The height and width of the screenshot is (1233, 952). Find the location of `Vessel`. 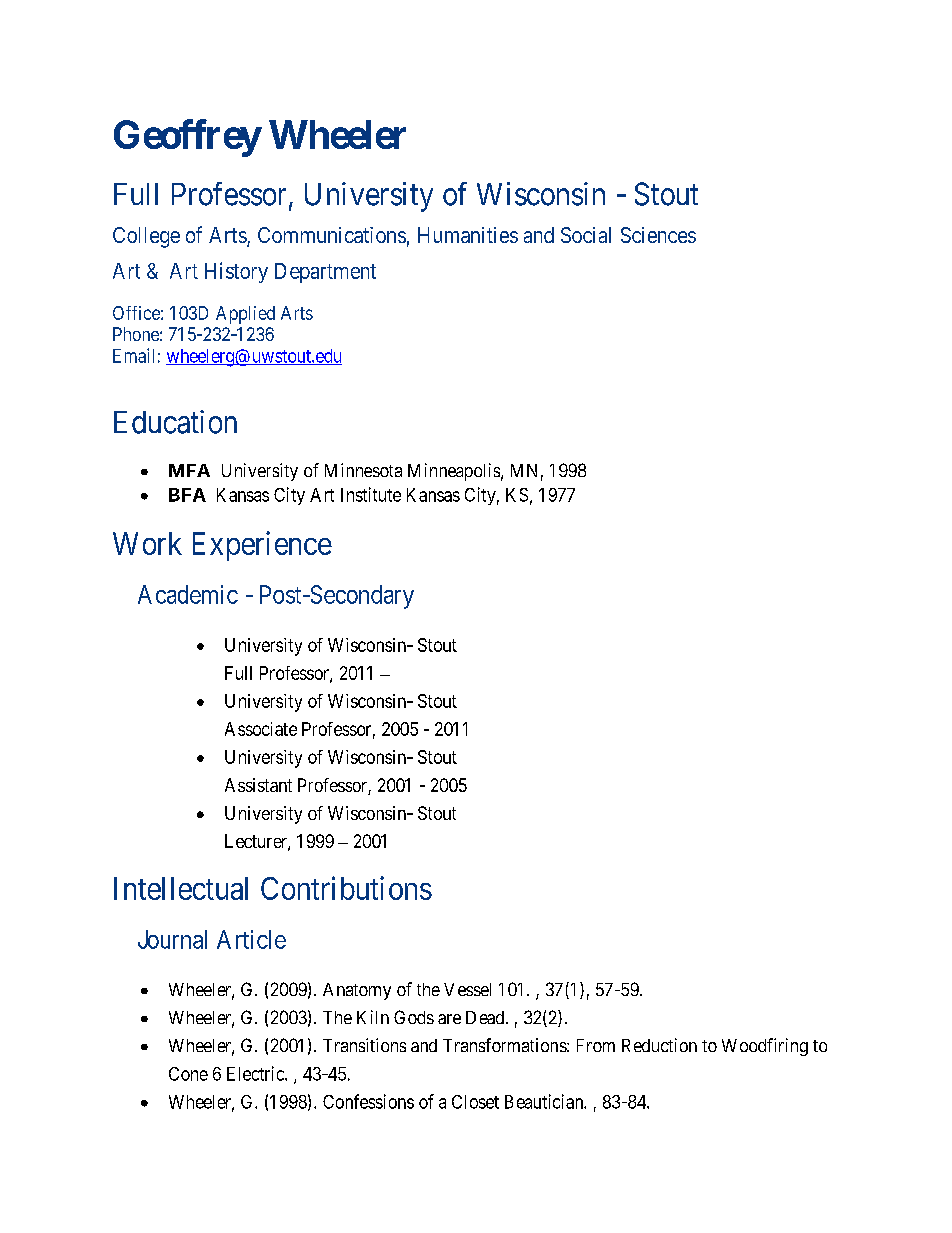

Vessel is located at coordinates (467, 989).
